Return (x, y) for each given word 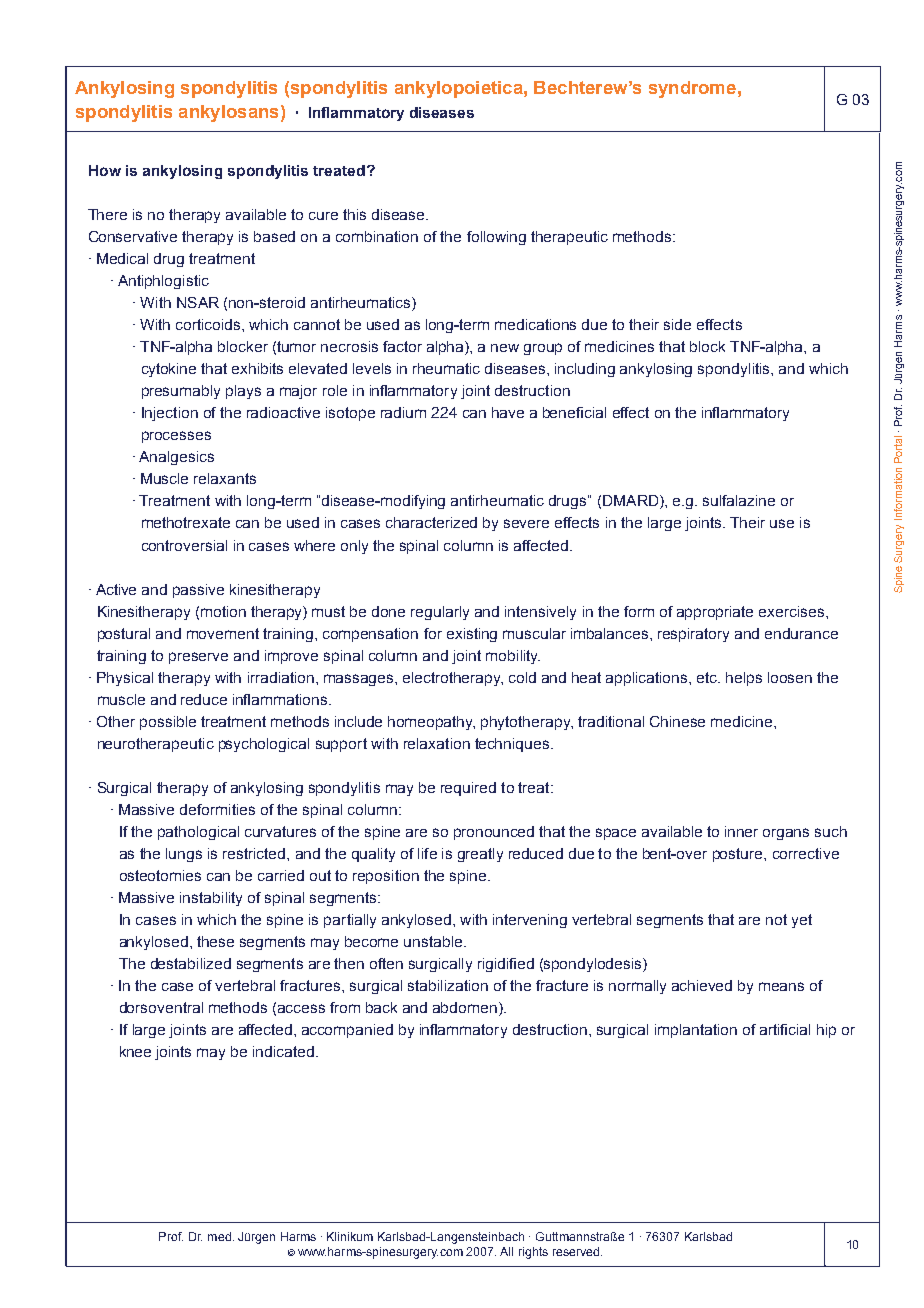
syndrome (692, 89)
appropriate (715, 613)
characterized (431, 522)
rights (533, 1253)
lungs (184, 855)
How (105, 170)
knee (135, 1051)
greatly (480, 855)
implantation (696, 1031)
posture (739, 855)
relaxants (225, 478)
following (496, 238)
